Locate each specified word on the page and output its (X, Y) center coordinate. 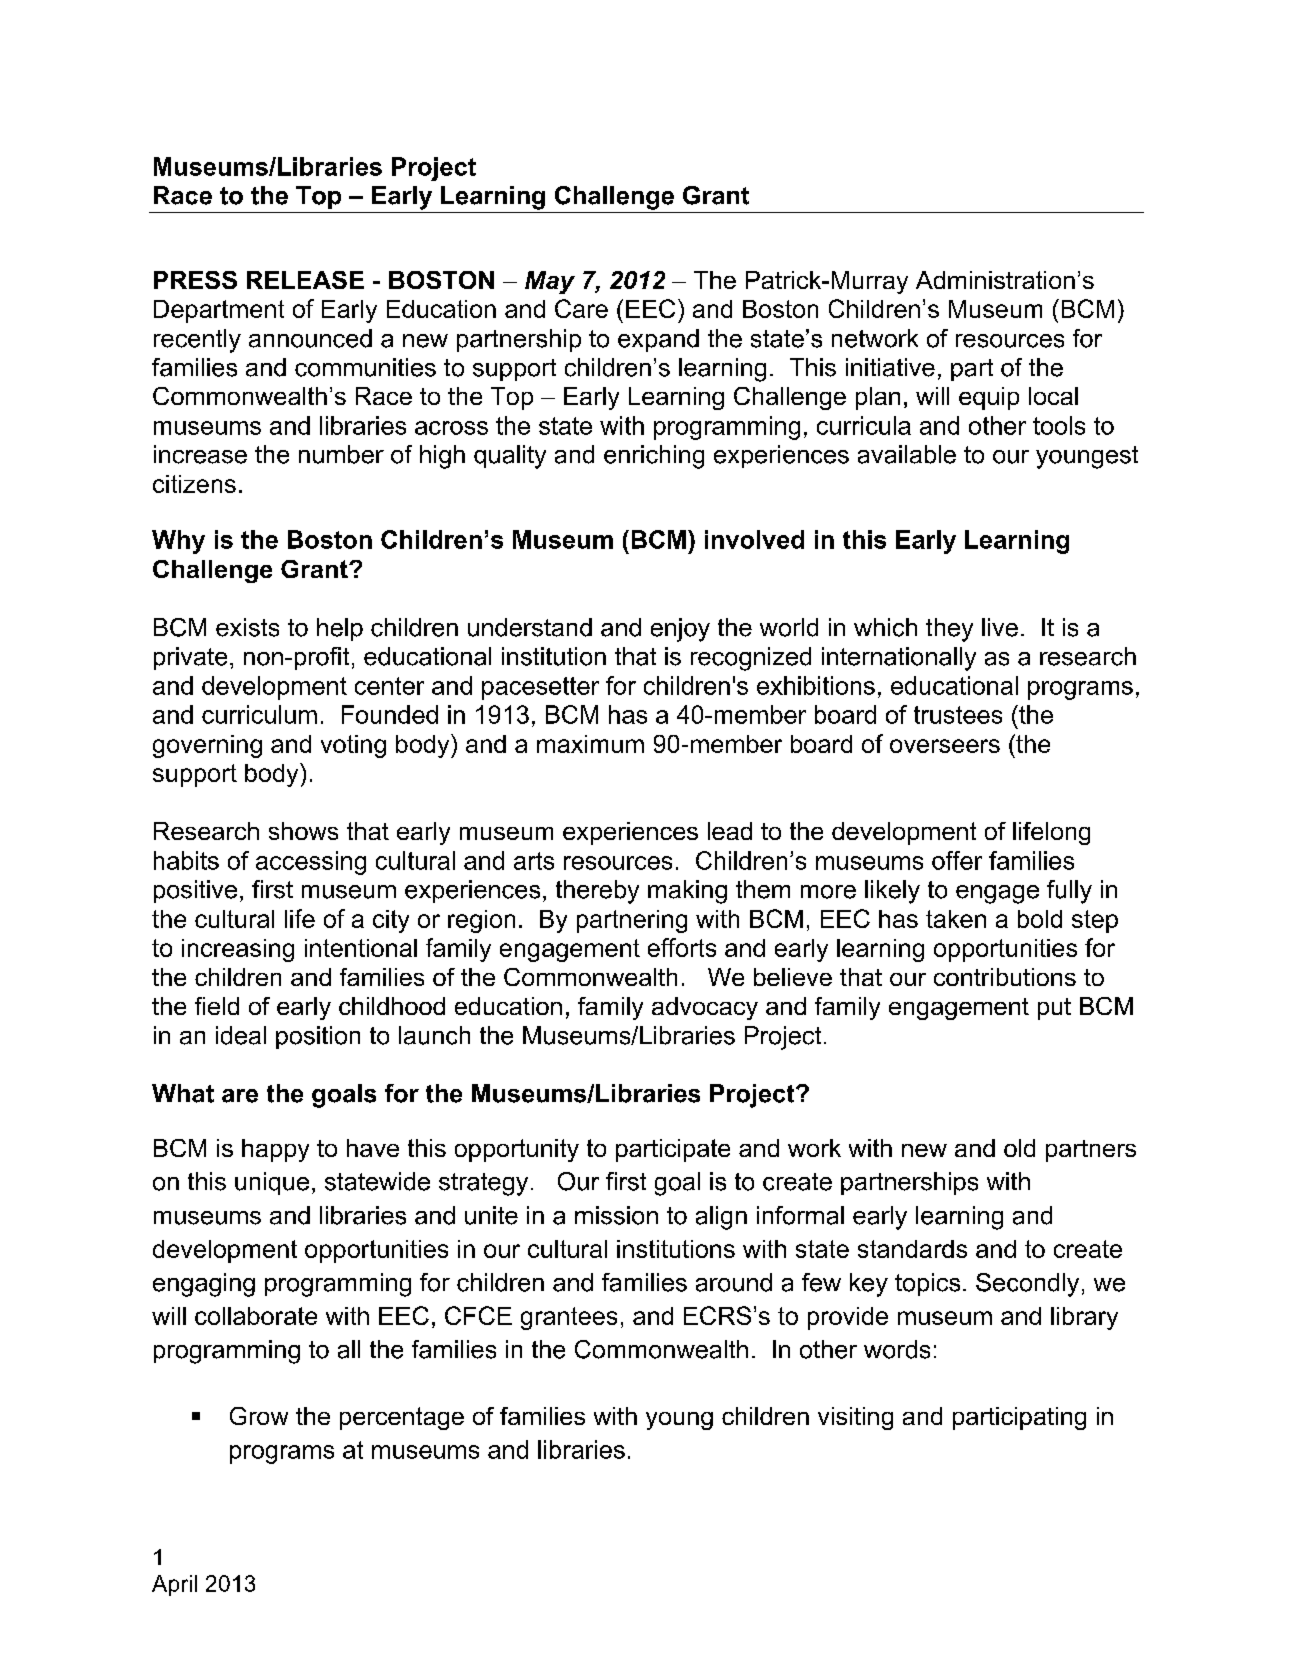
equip (989, 398)
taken (956, 919)
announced (310, 338)
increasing (238, 950)
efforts (682, 947)
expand (658, 340)
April (174, 1585)
